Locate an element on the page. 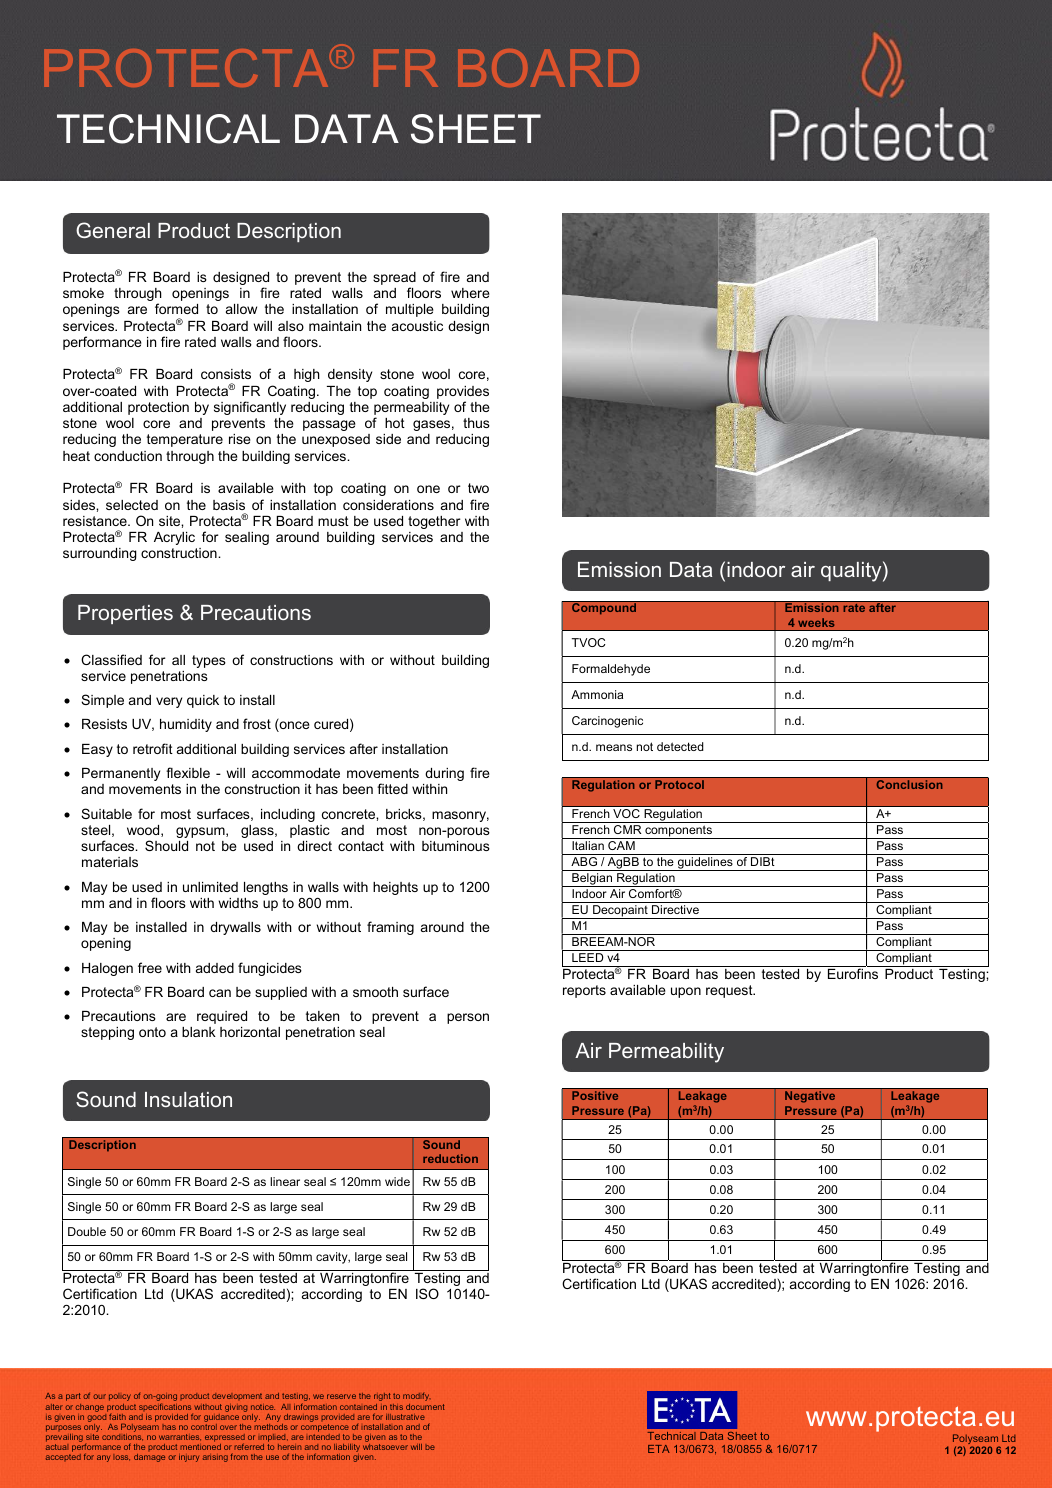 The height and width of the page is (1488, 1052). spread is located at coordinates (394, 280).
